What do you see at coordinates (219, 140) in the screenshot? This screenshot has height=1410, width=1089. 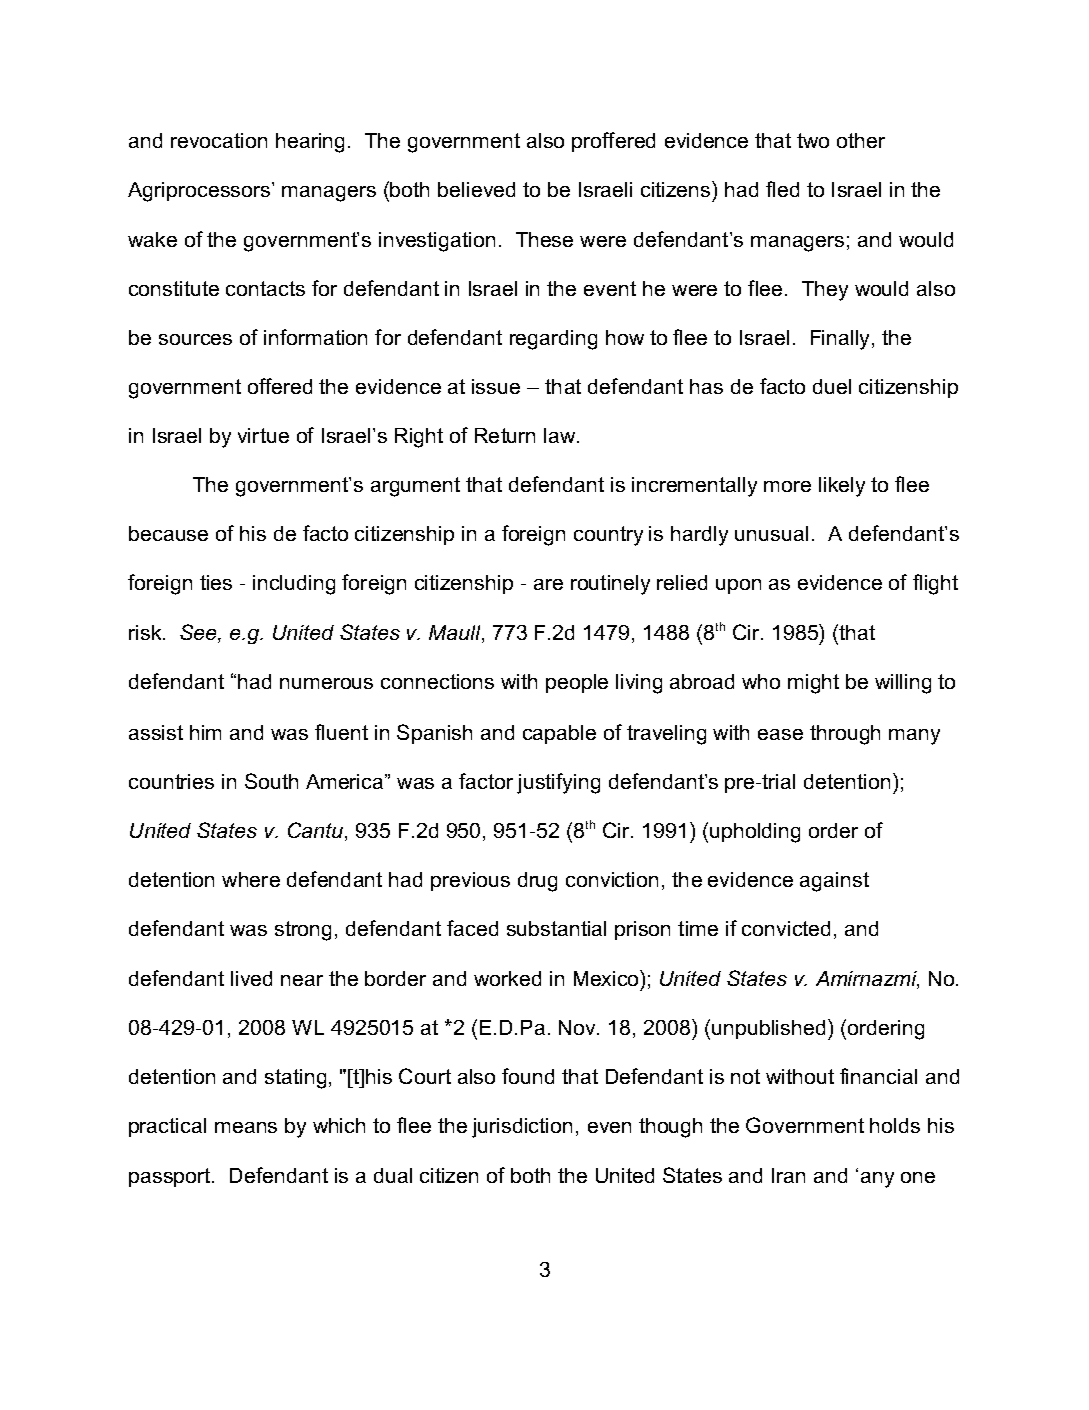 I see `revocation` at bounding box center [219, 140].
